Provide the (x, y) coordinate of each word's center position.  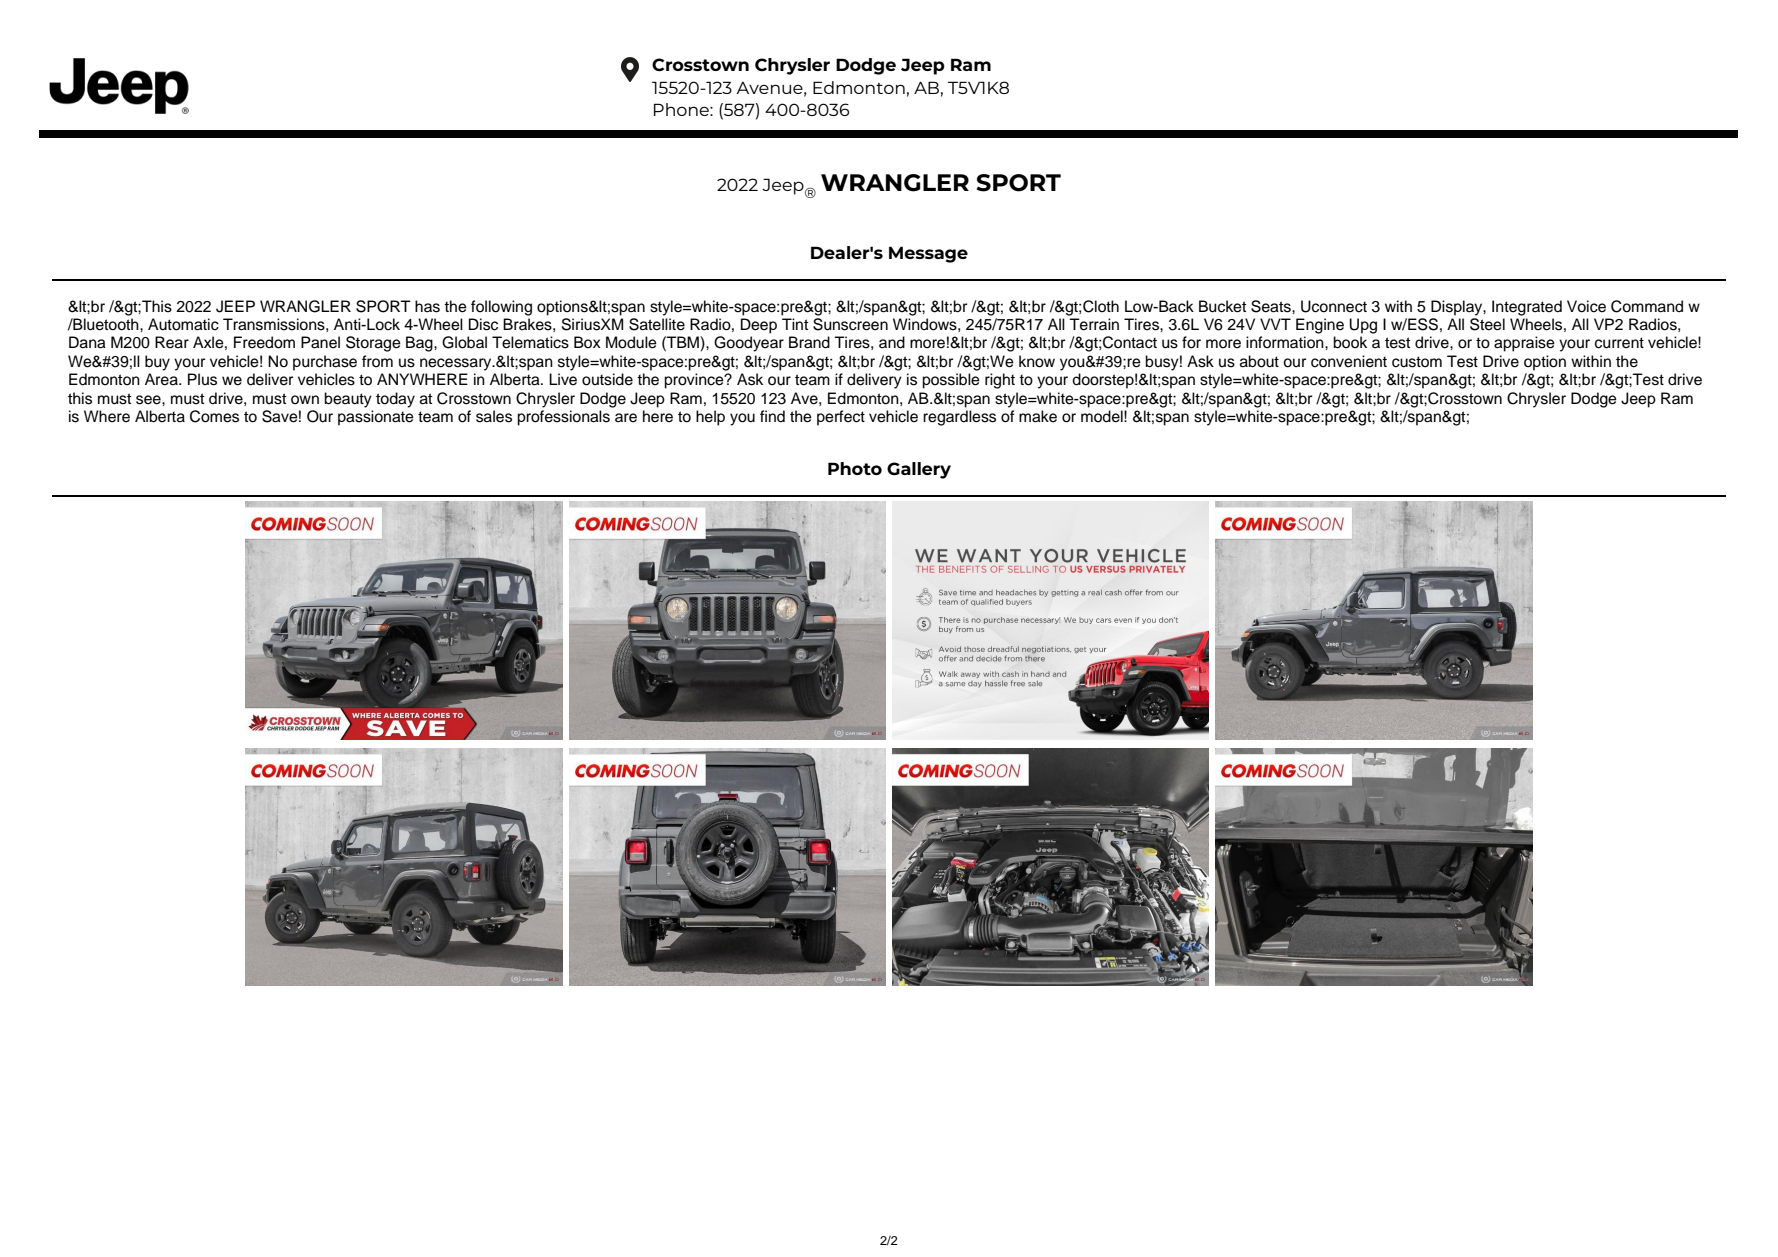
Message (928, 254)
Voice (1586, 306)
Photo (855, 468)
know (1037, 361)
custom (1417, 362)
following (501, 308)
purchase (325, 363)
